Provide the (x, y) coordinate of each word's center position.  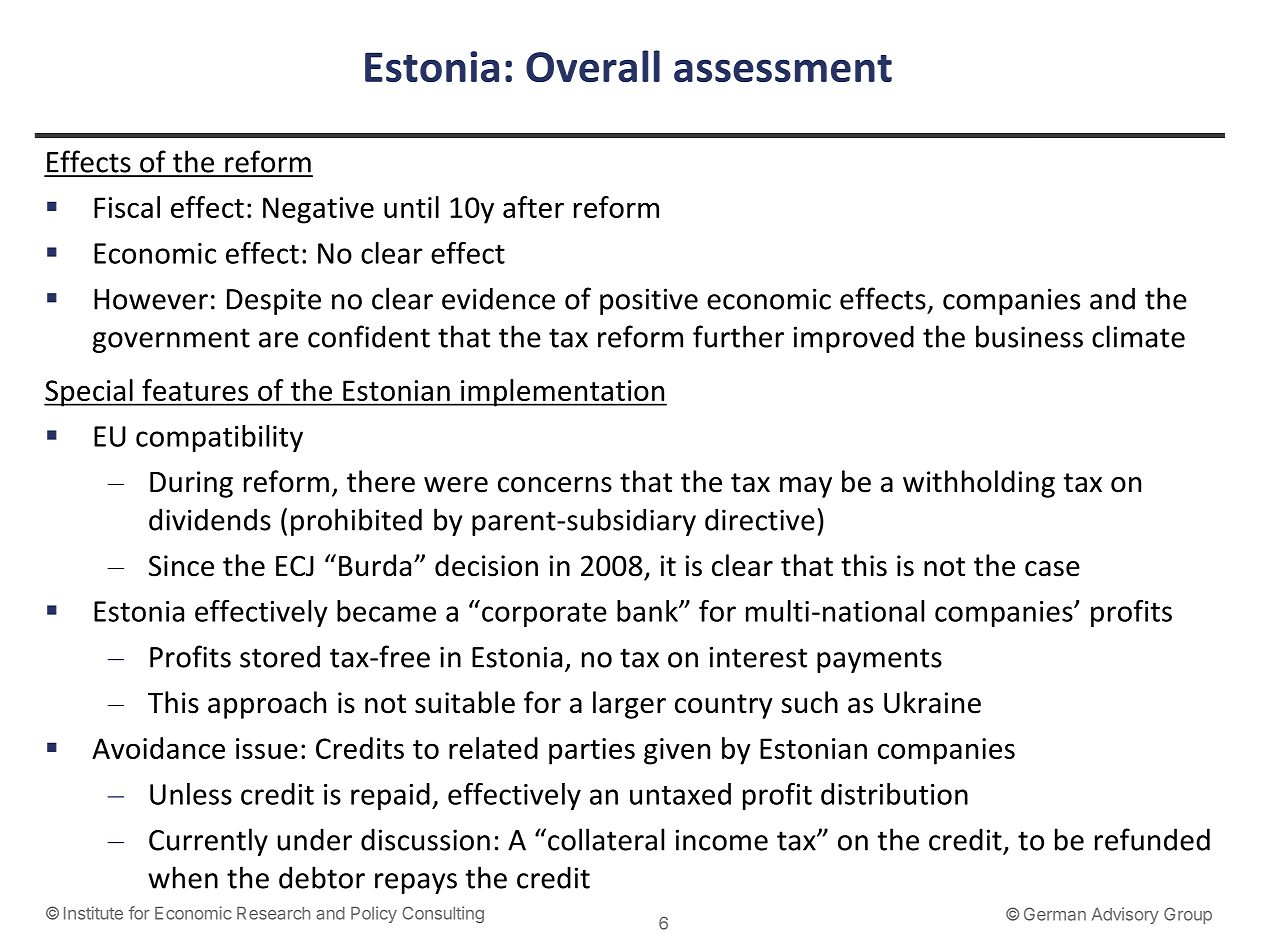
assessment (783, 68)
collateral (606, 839)
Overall (593, 66)
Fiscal (127, 207)
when (183, 877)
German (1055, 914)
